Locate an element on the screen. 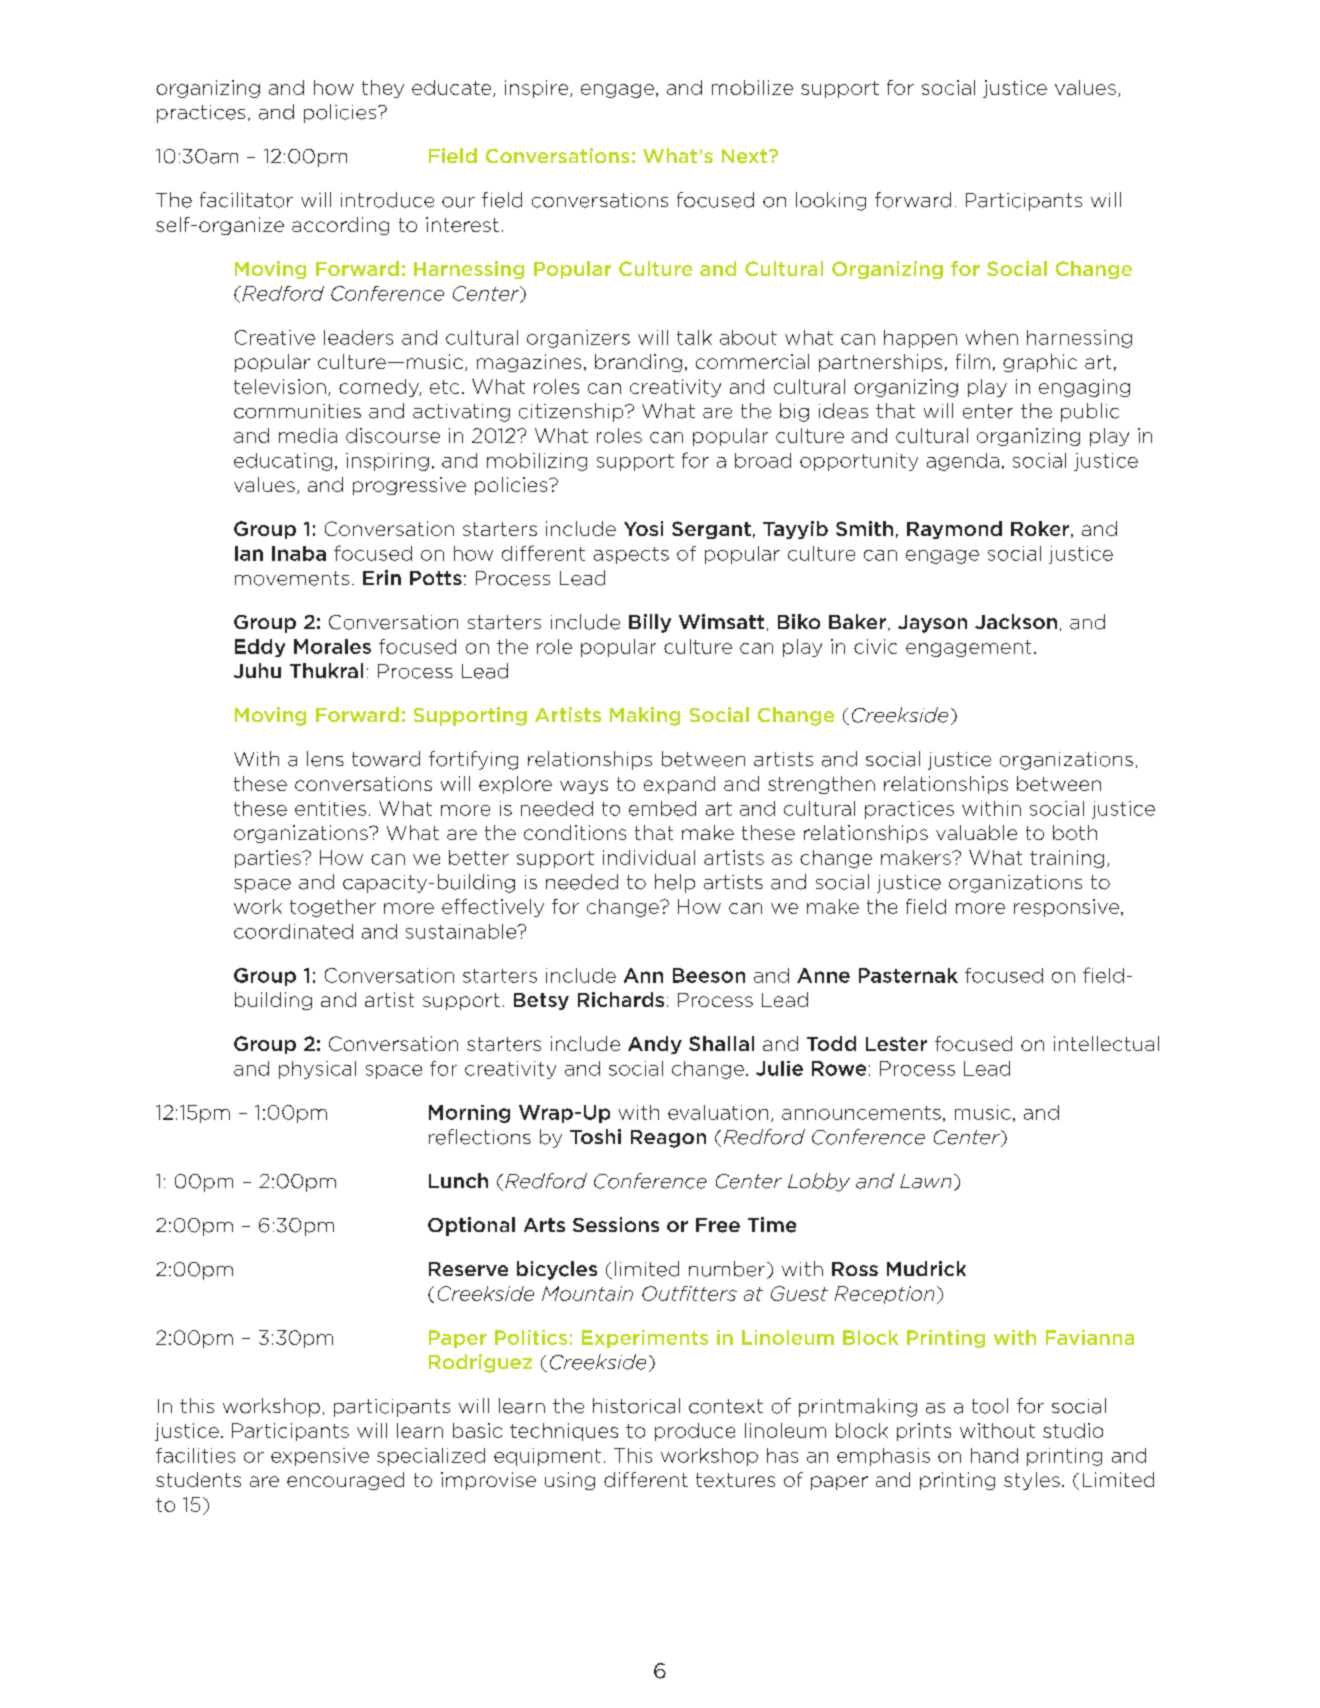  they is located at coordinates (383, 89).
